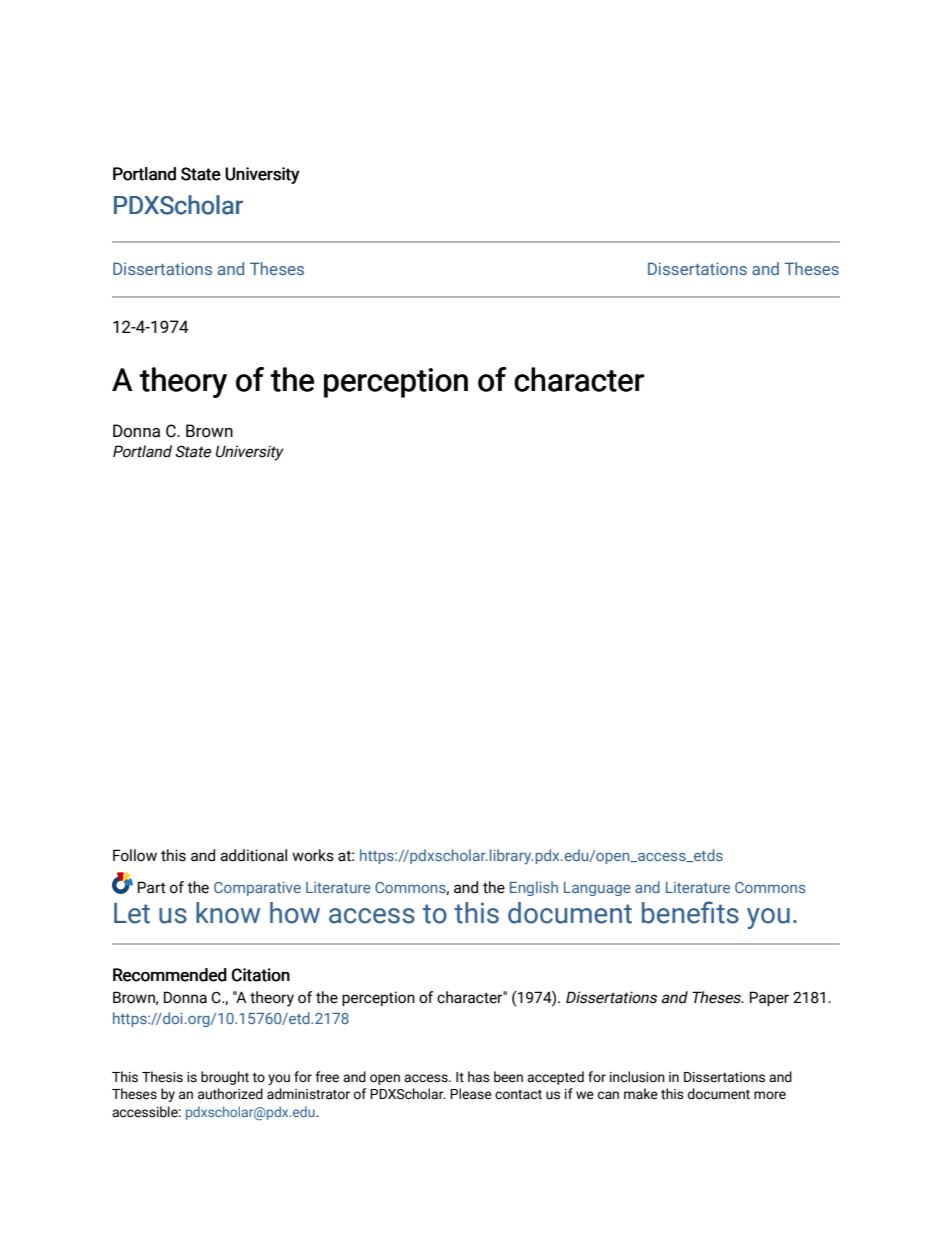 This screenshot has width=952, height=1233. What do you see at coordinates (690, 912) in the screenshot?
I see `benefits` at bounding box center [690, 912].
